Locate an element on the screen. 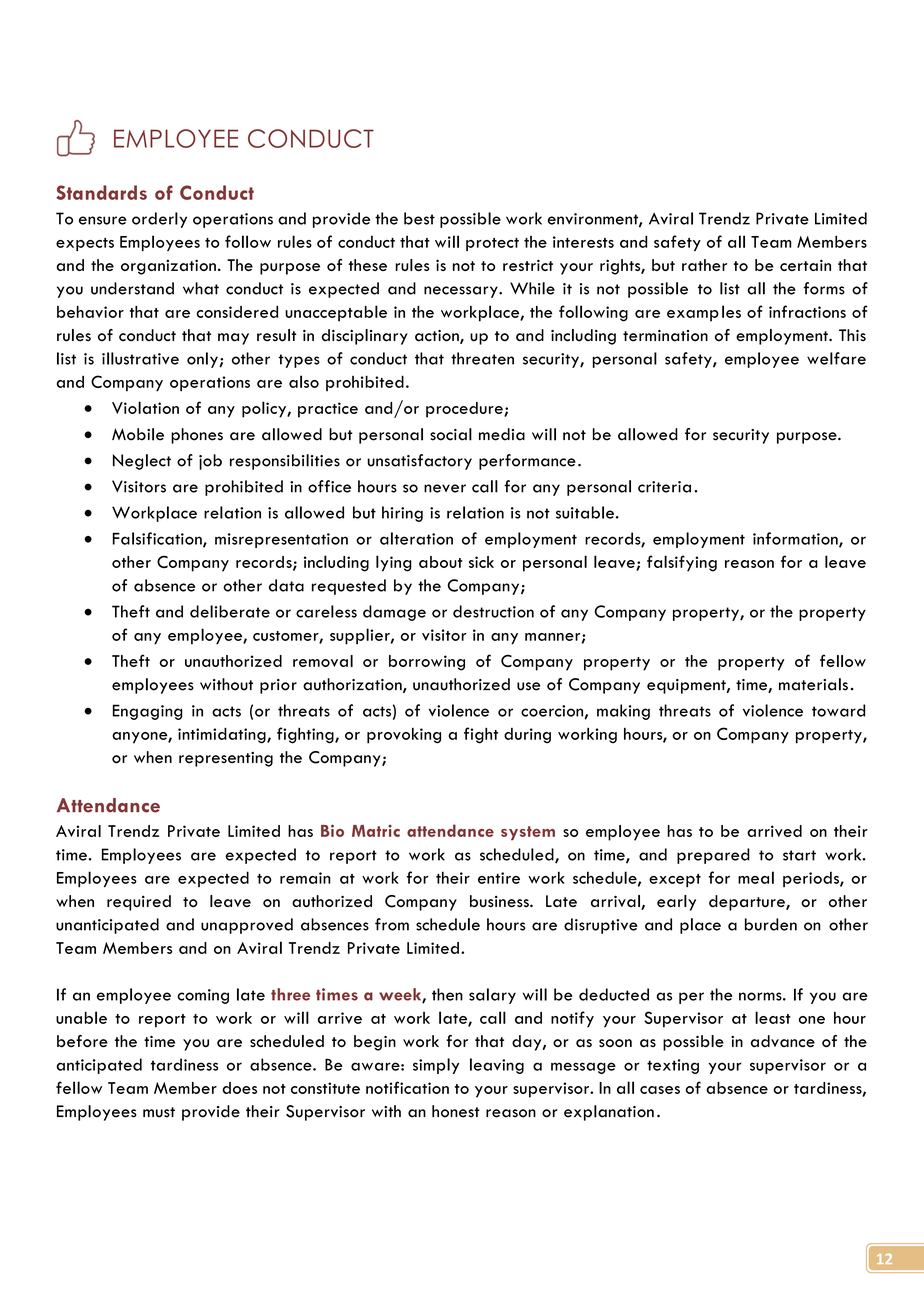 The image size is (924, 1308). social is located at coordinates (451, 434).
